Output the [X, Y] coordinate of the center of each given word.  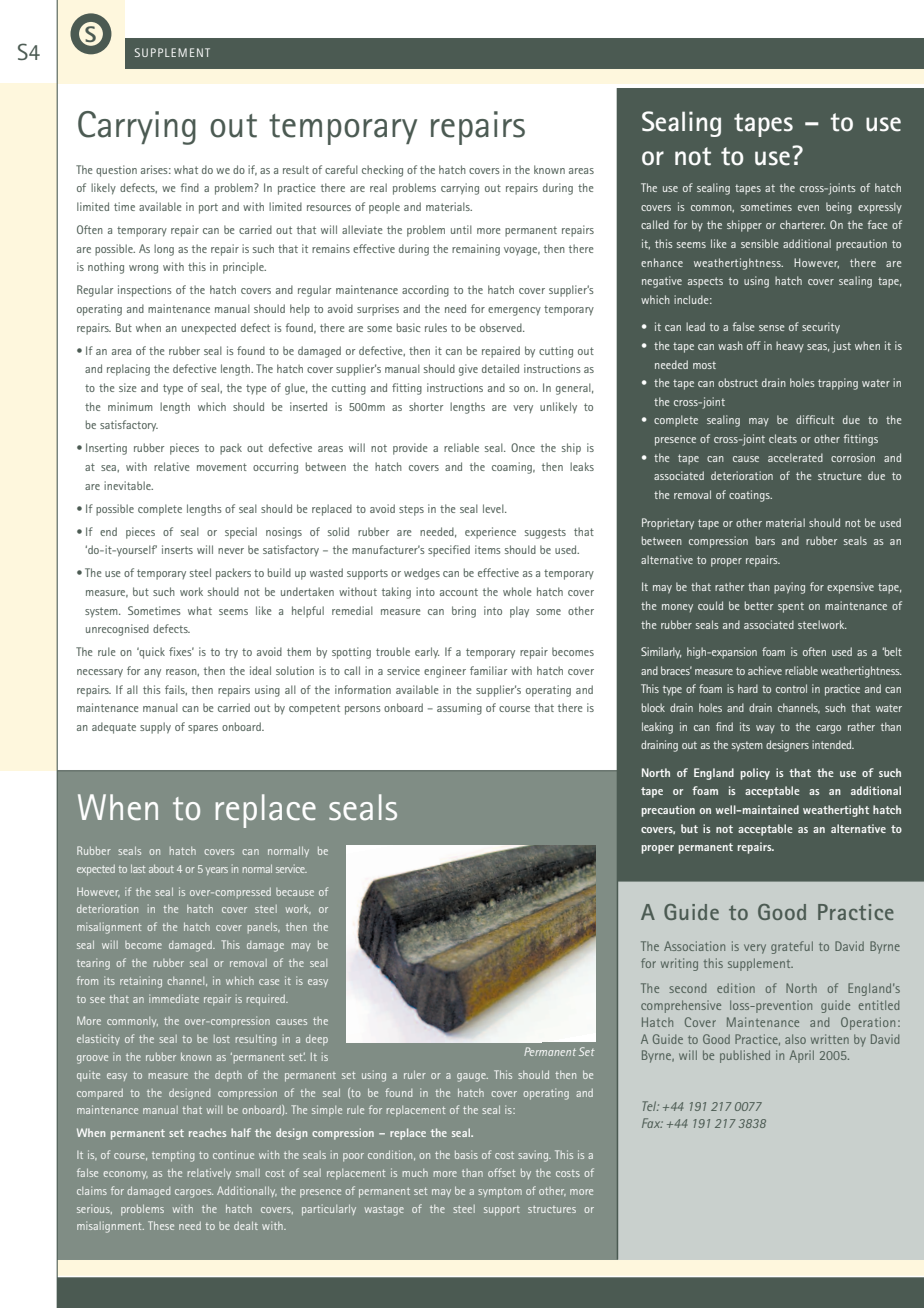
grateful [792, 947]
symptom [500, 1193]
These [161, 1225]
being [839, 208]
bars [765, 540]
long [164, 250]
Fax [652, 1123]
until [461, 229]
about [161, 869]
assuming [459, 709]
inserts [177, 549]
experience [490, 533]
